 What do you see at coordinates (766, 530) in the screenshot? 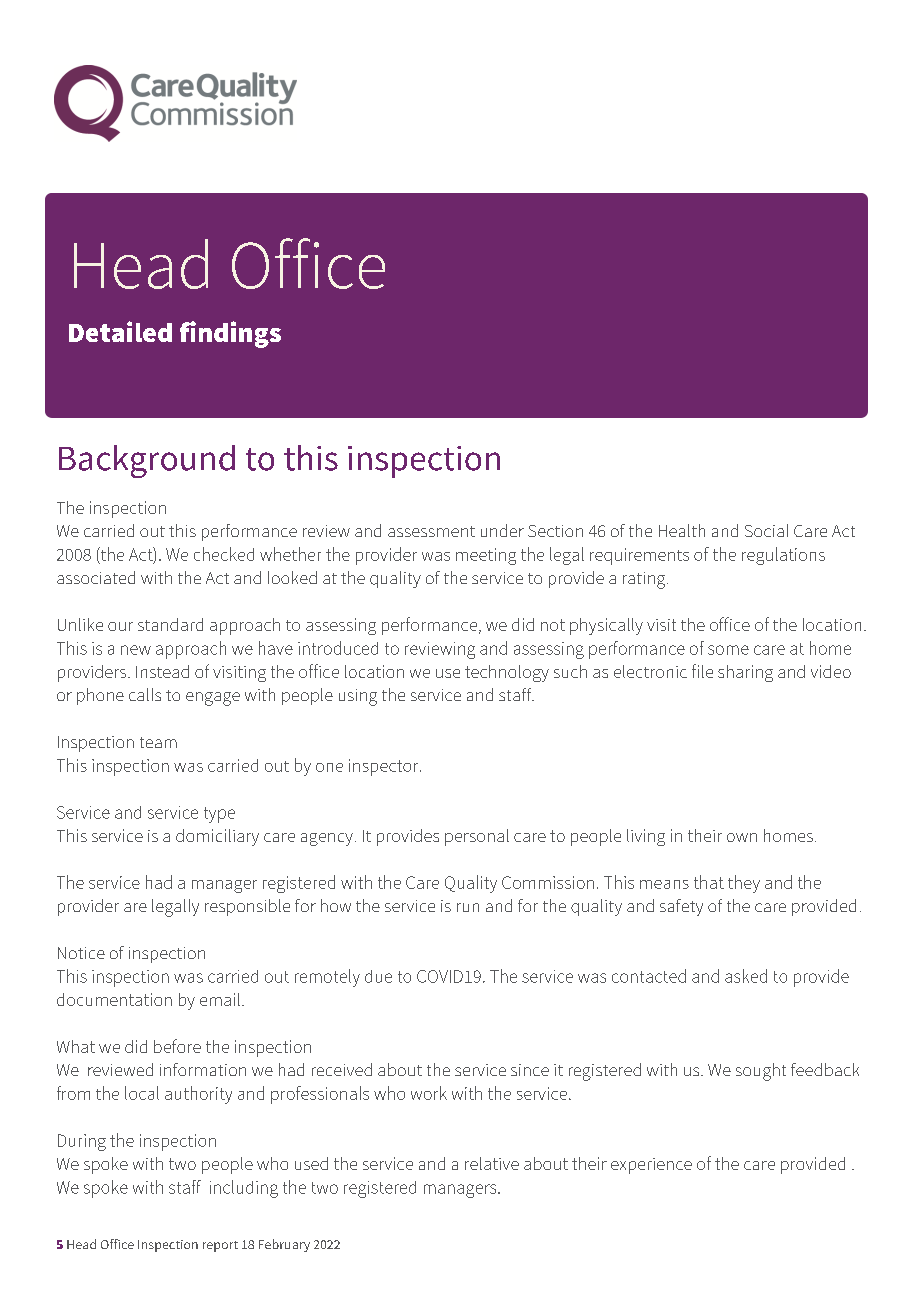
I see `Social` at bounding box center [766, 530].
